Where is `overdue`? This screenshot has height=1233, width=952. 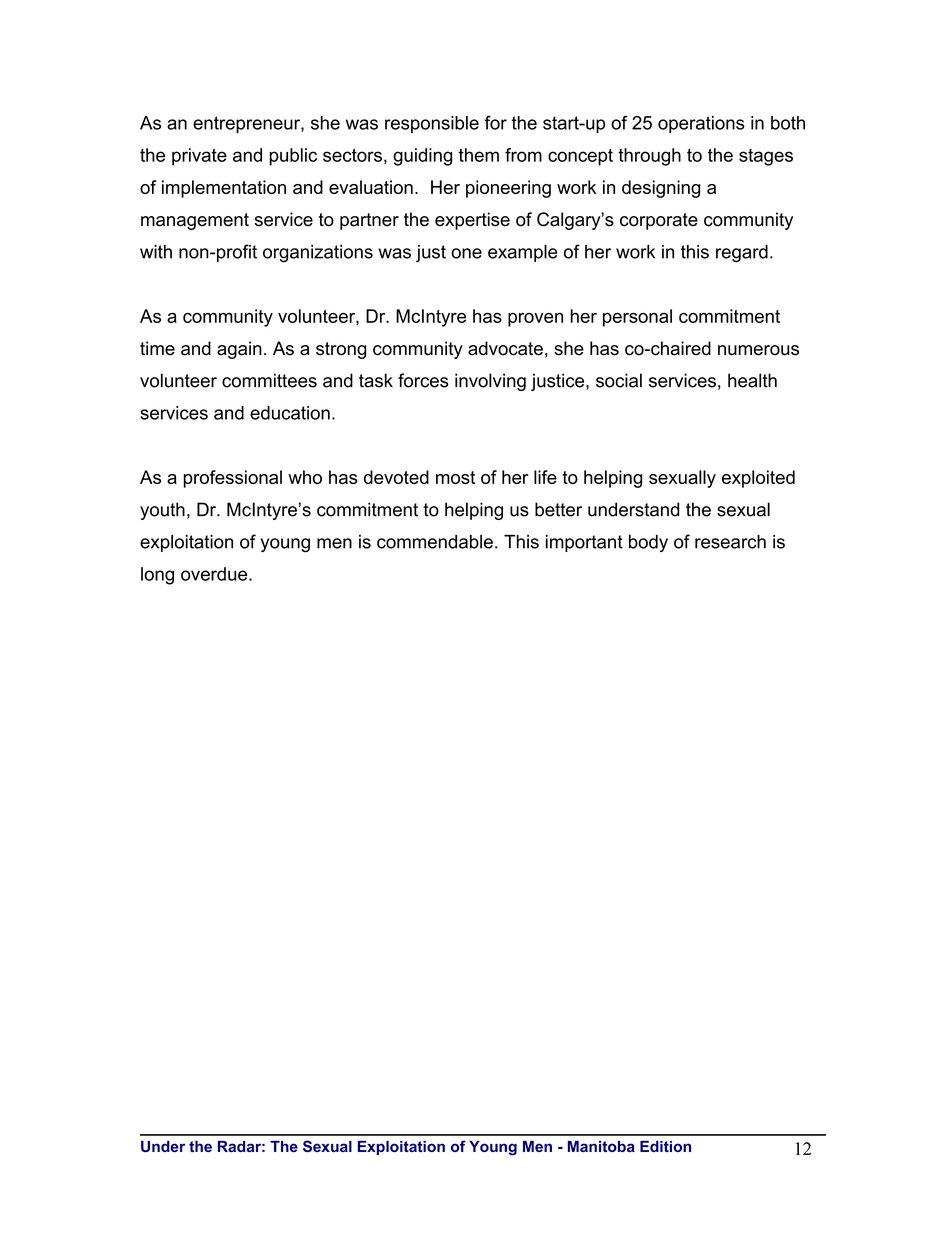
overdue is located at coordinates (215, 574).
